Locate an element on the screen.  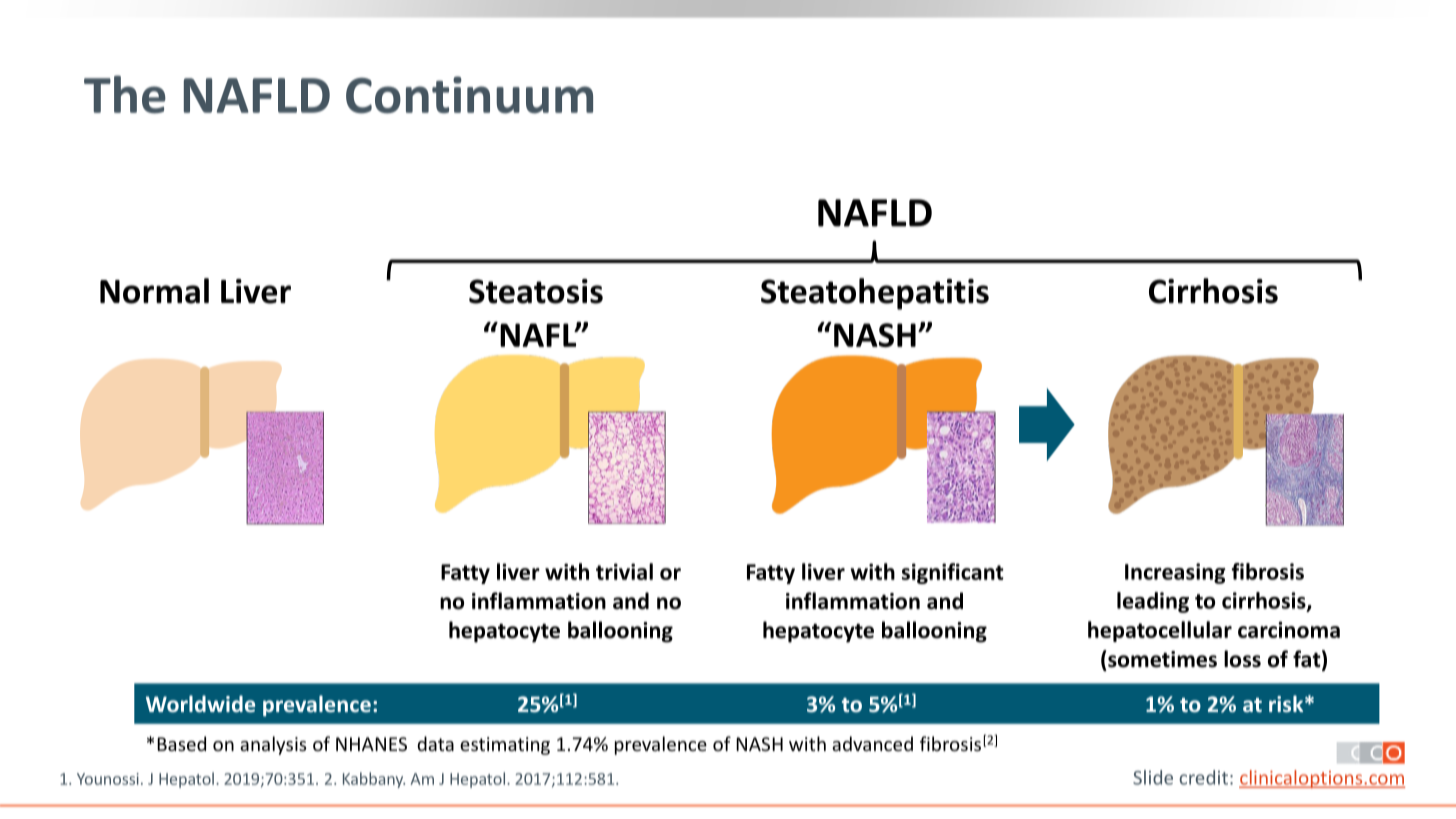
Increasing is located at coordinates (1175, 573).
